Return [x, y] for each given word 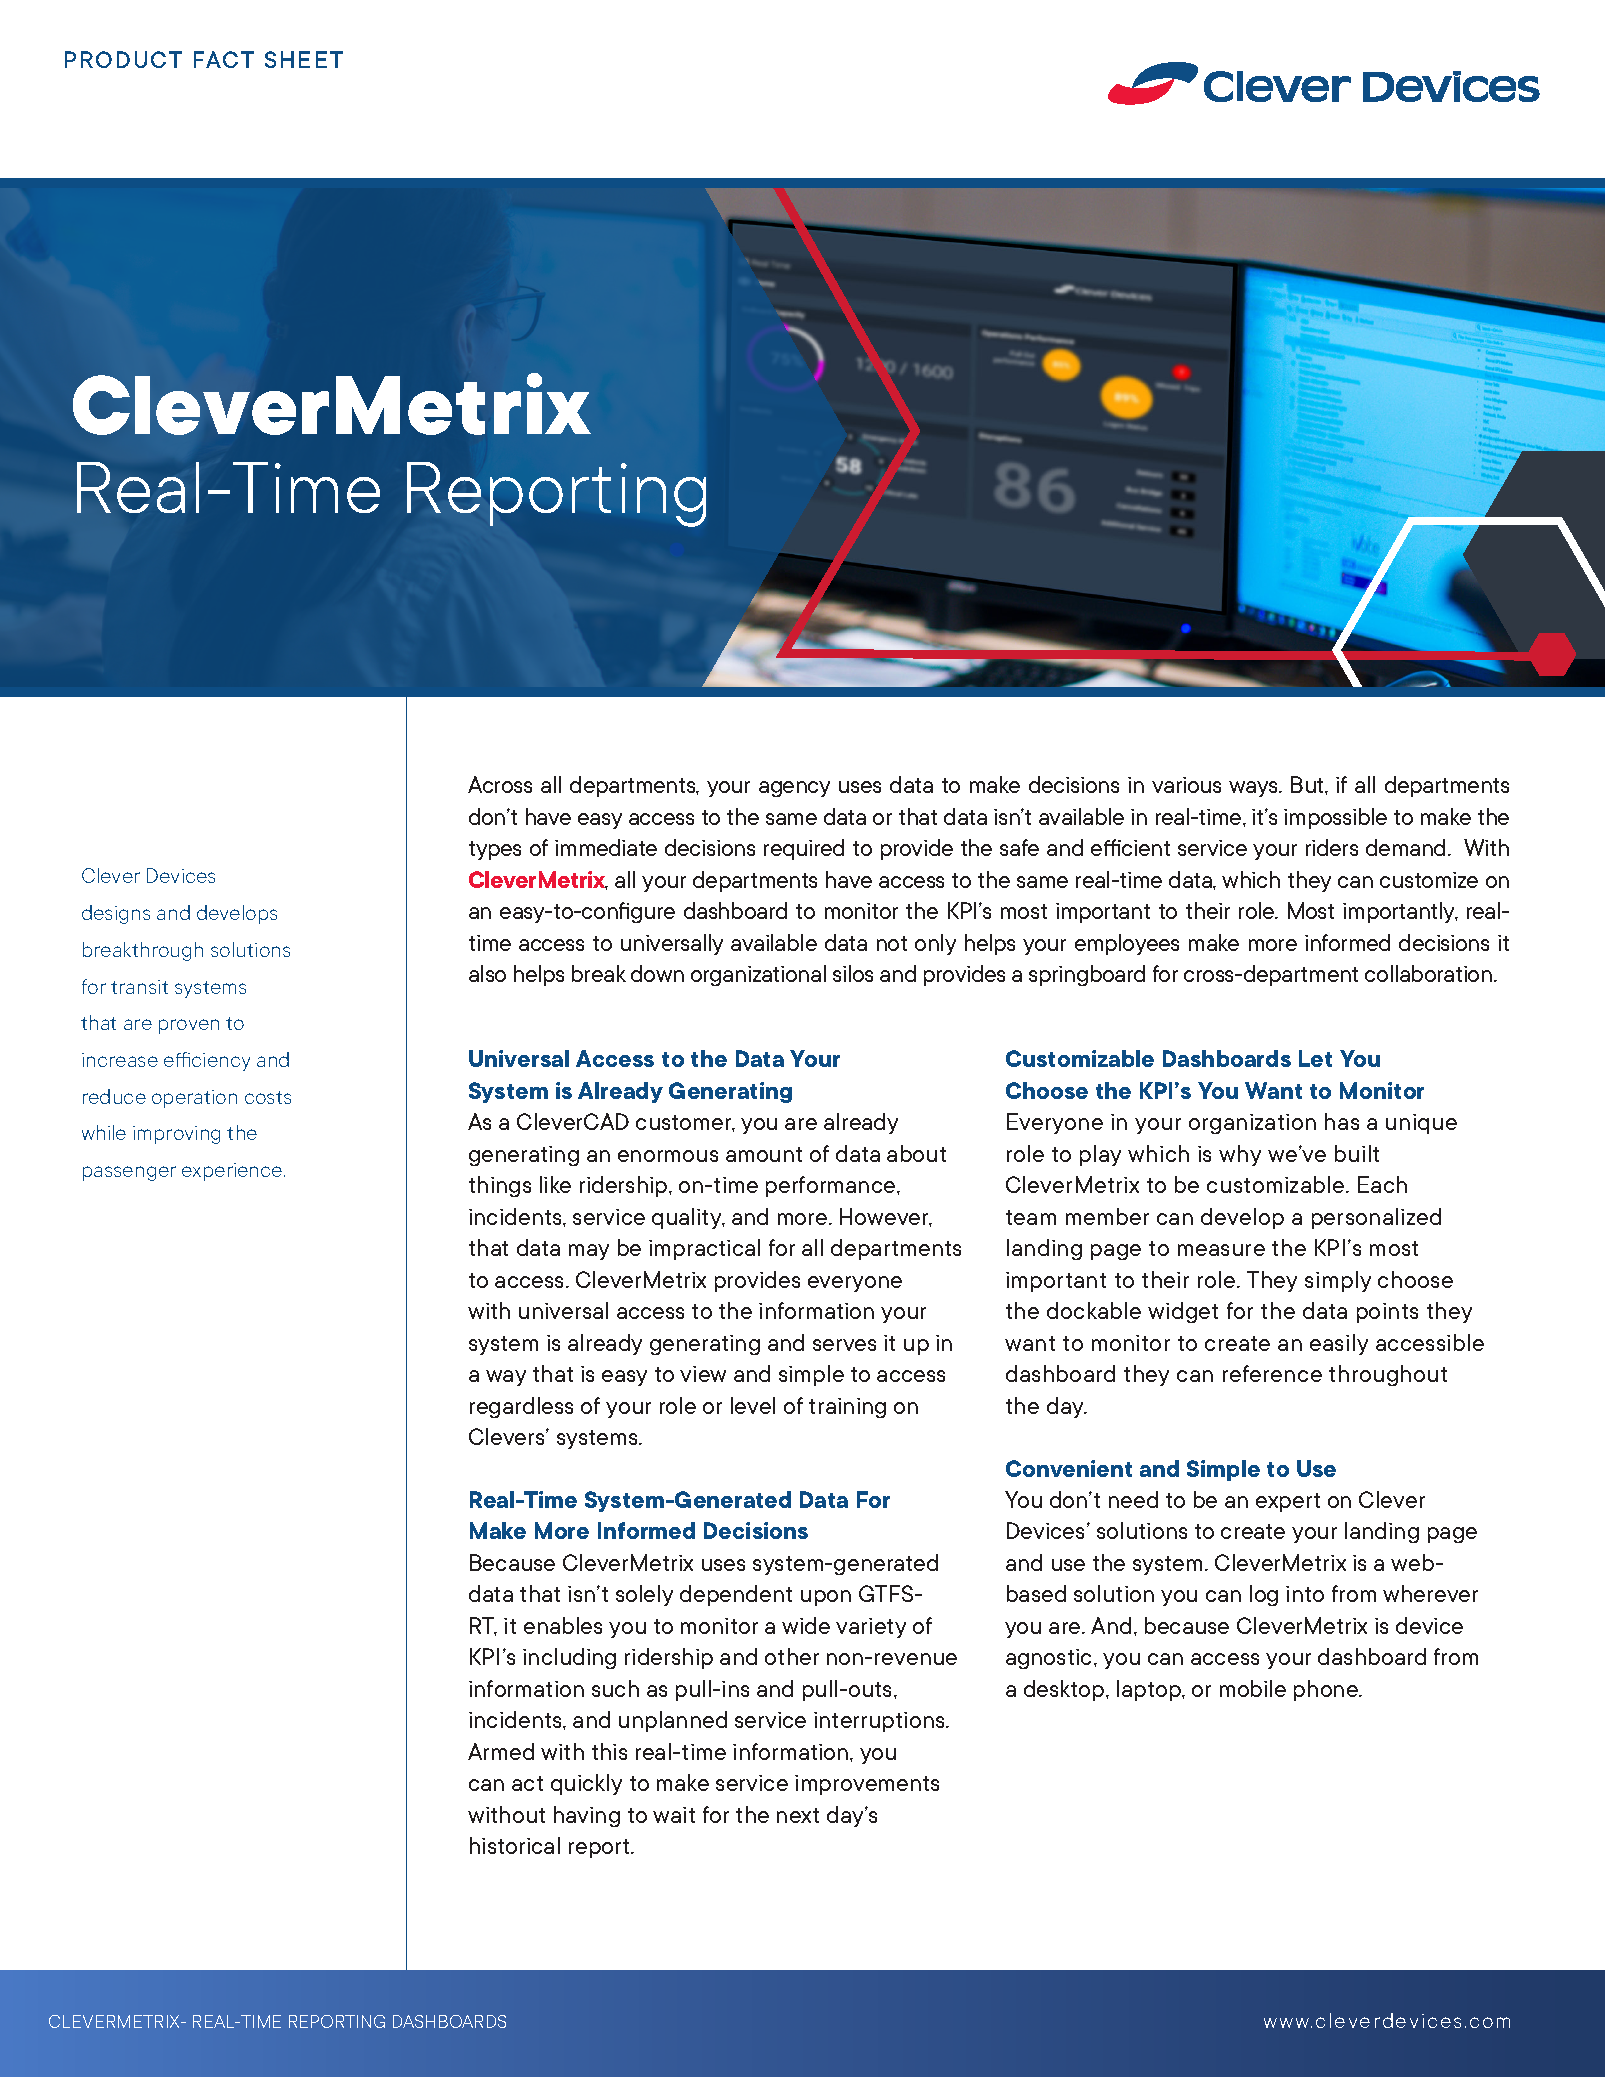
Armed [501, 1751]
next [798, 1815]
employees [1127, 944]
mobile [1253, 1688]
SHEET [304, 59]
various [1186, 785]
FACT [224, 59]
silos [853, 973]
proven [189, 1026]
